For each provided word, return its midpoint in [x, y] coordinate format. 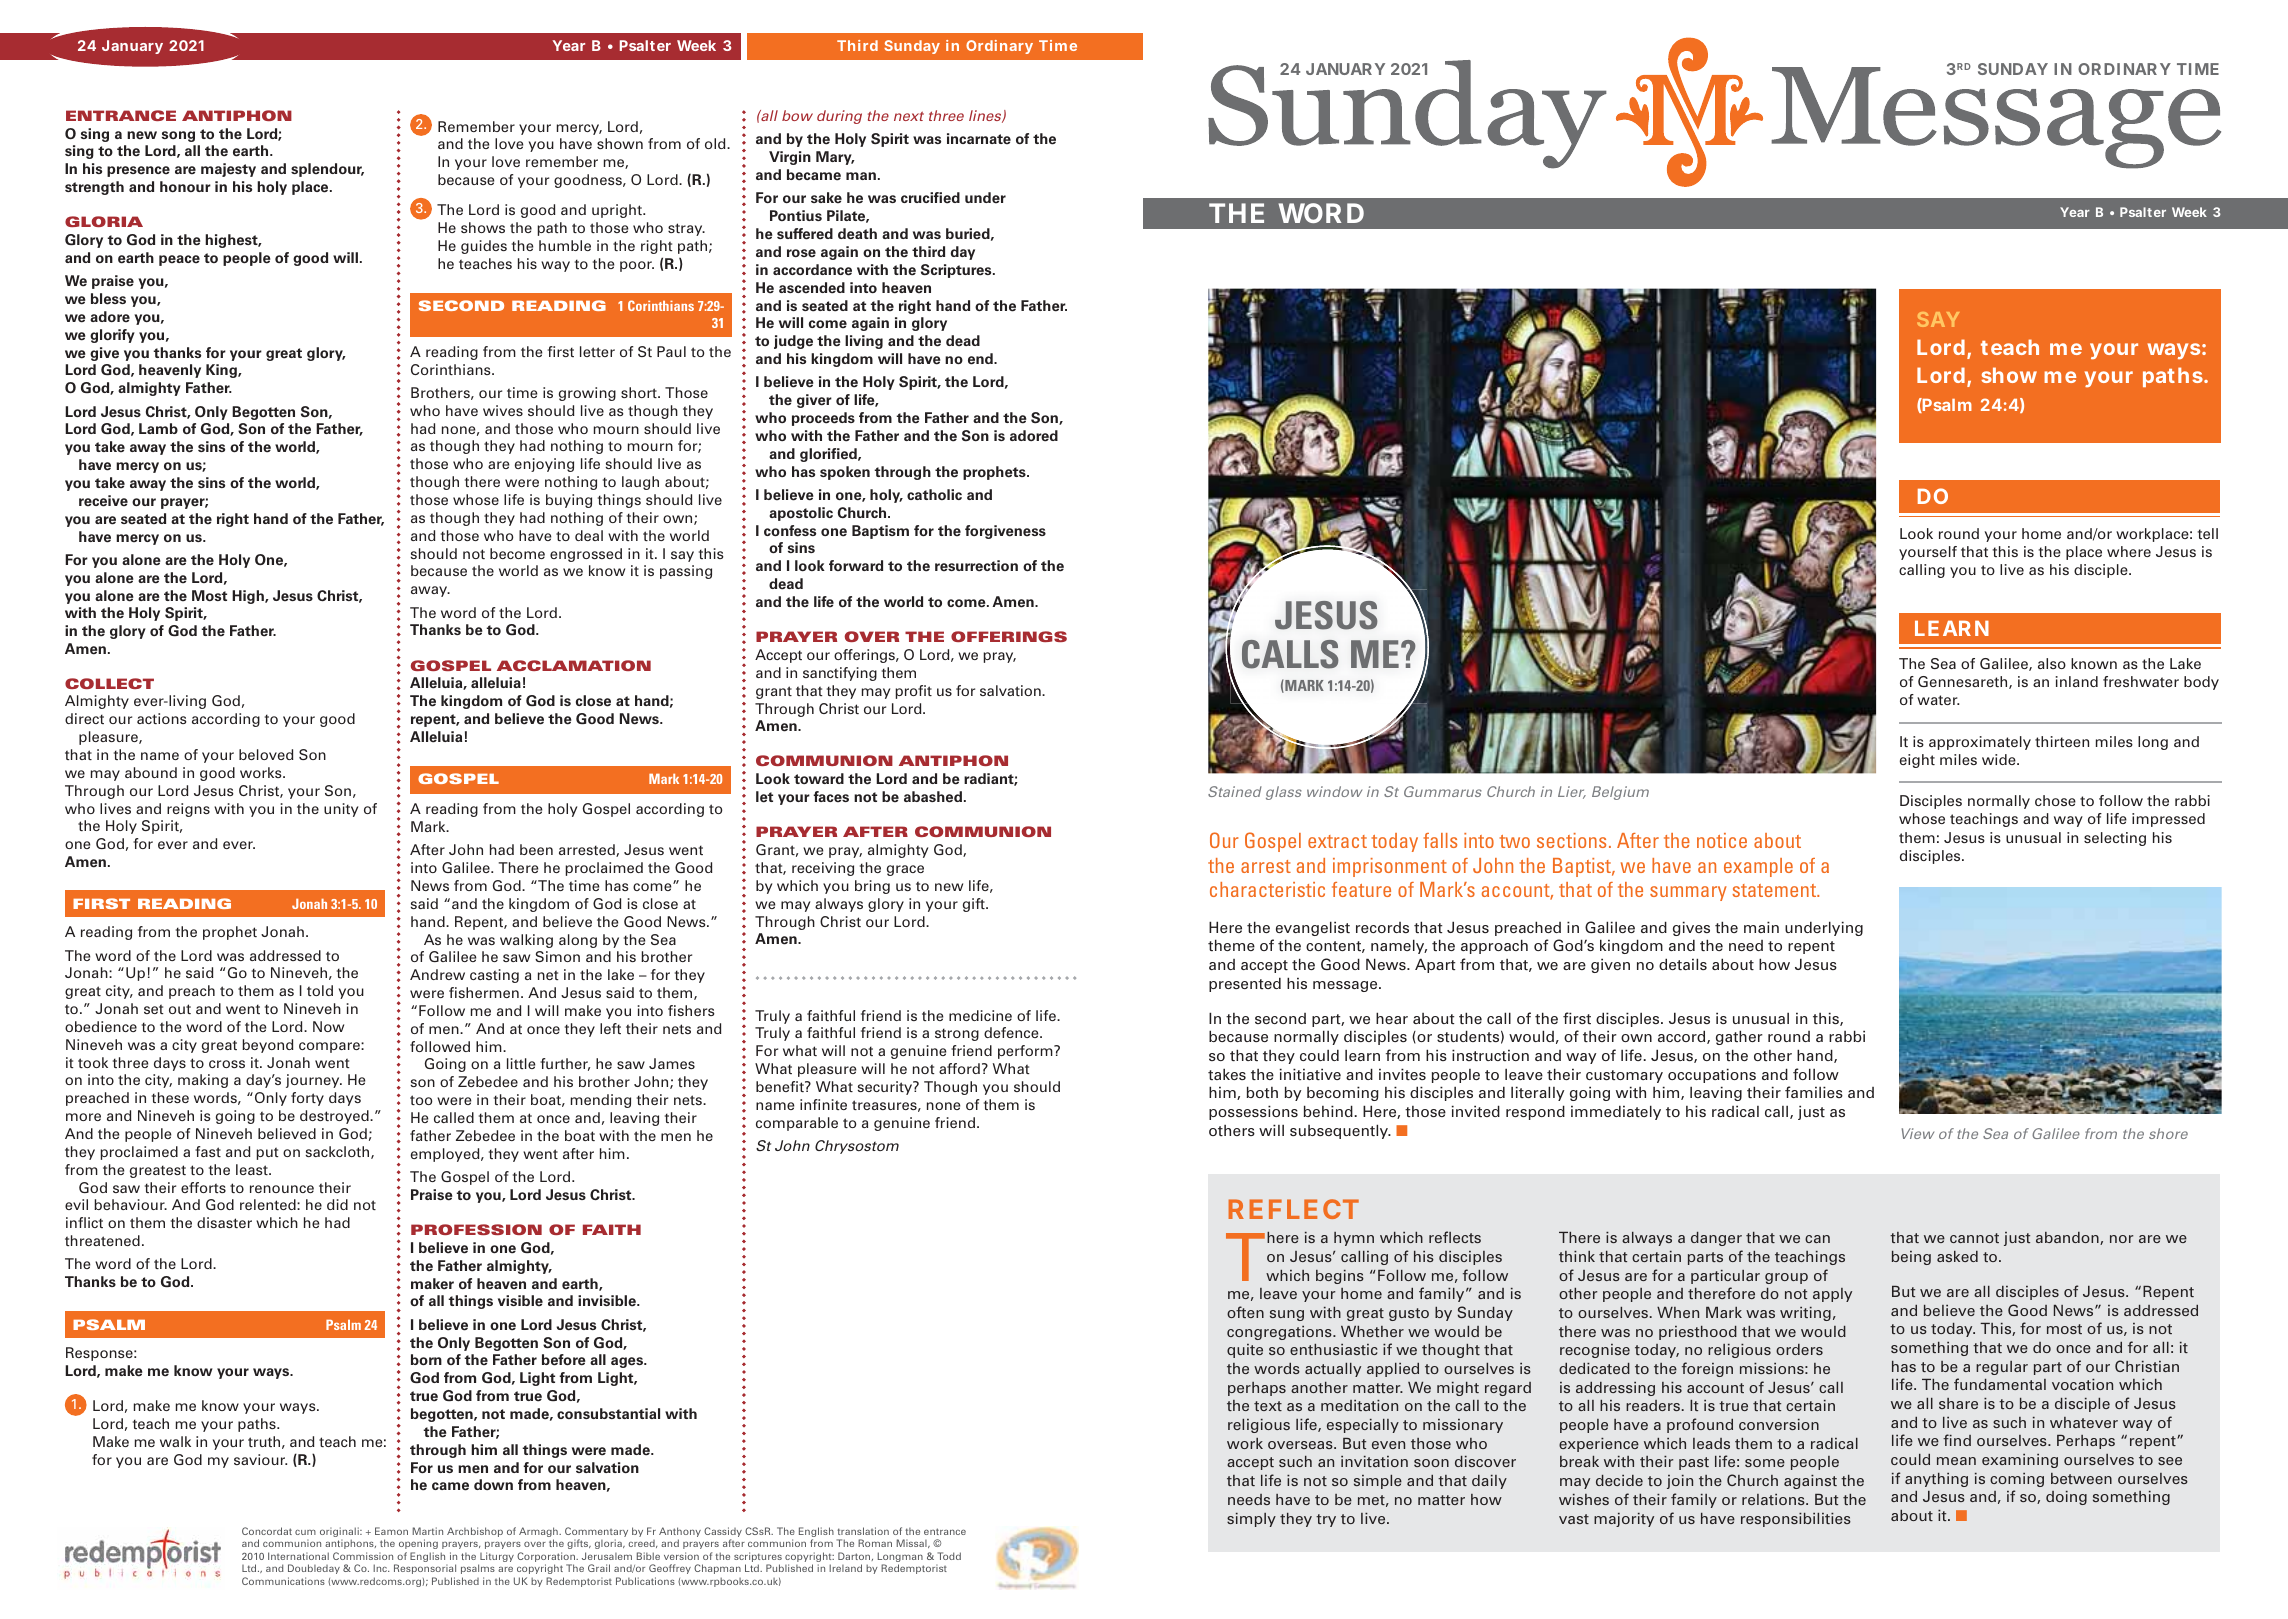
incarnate [979, 139]
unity [341, 810]
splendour [327, 170]
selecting [2115, 839]
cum [305, 1532]
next [909, 116]
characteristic [1267, 889]
